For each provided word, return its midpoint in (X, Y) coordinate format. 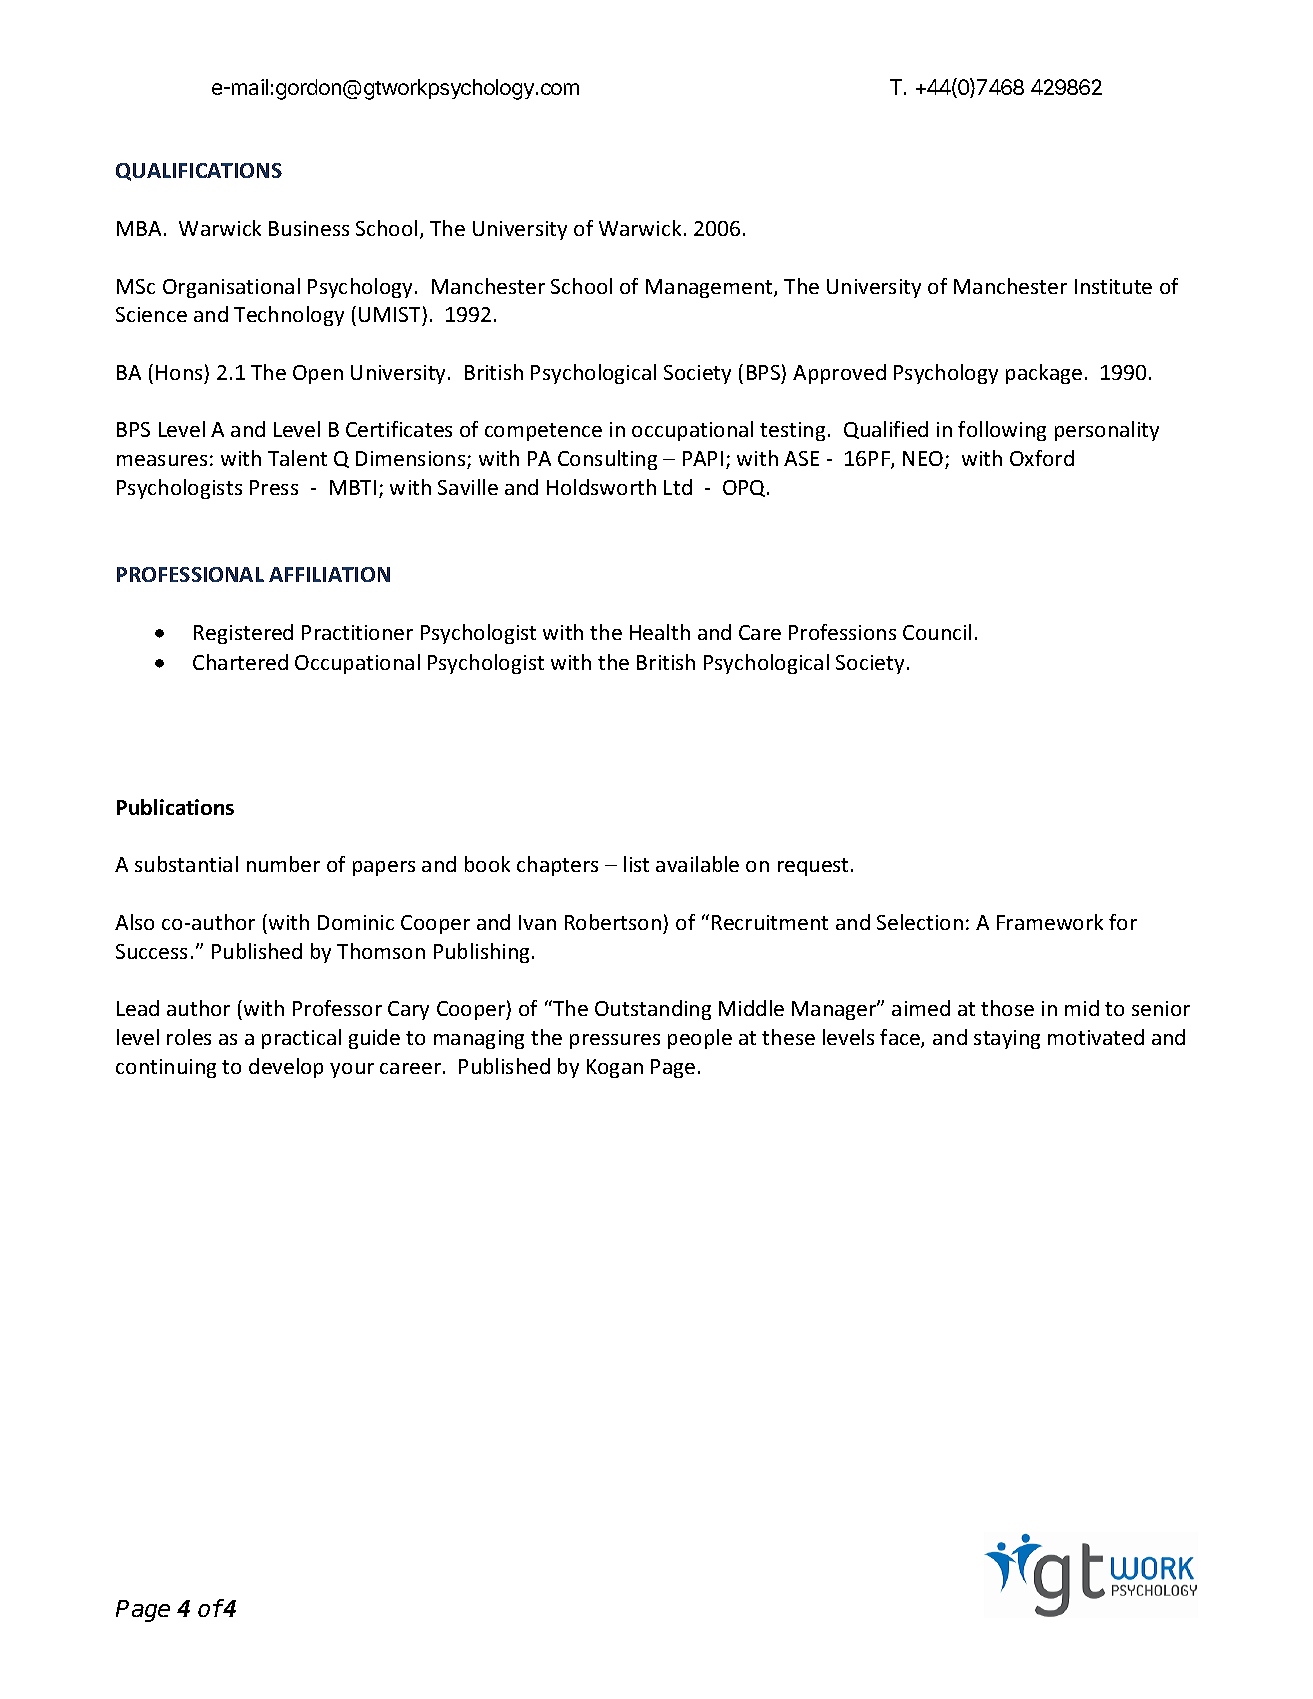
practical (301, 1039)
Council (937, 632)
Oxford (1042, 458)
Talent (297, 458)
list (636, 864)
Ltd (678, 487)
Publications (175, 807)
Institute (1113, 286)
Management (710, 288)
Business (309, 228)
